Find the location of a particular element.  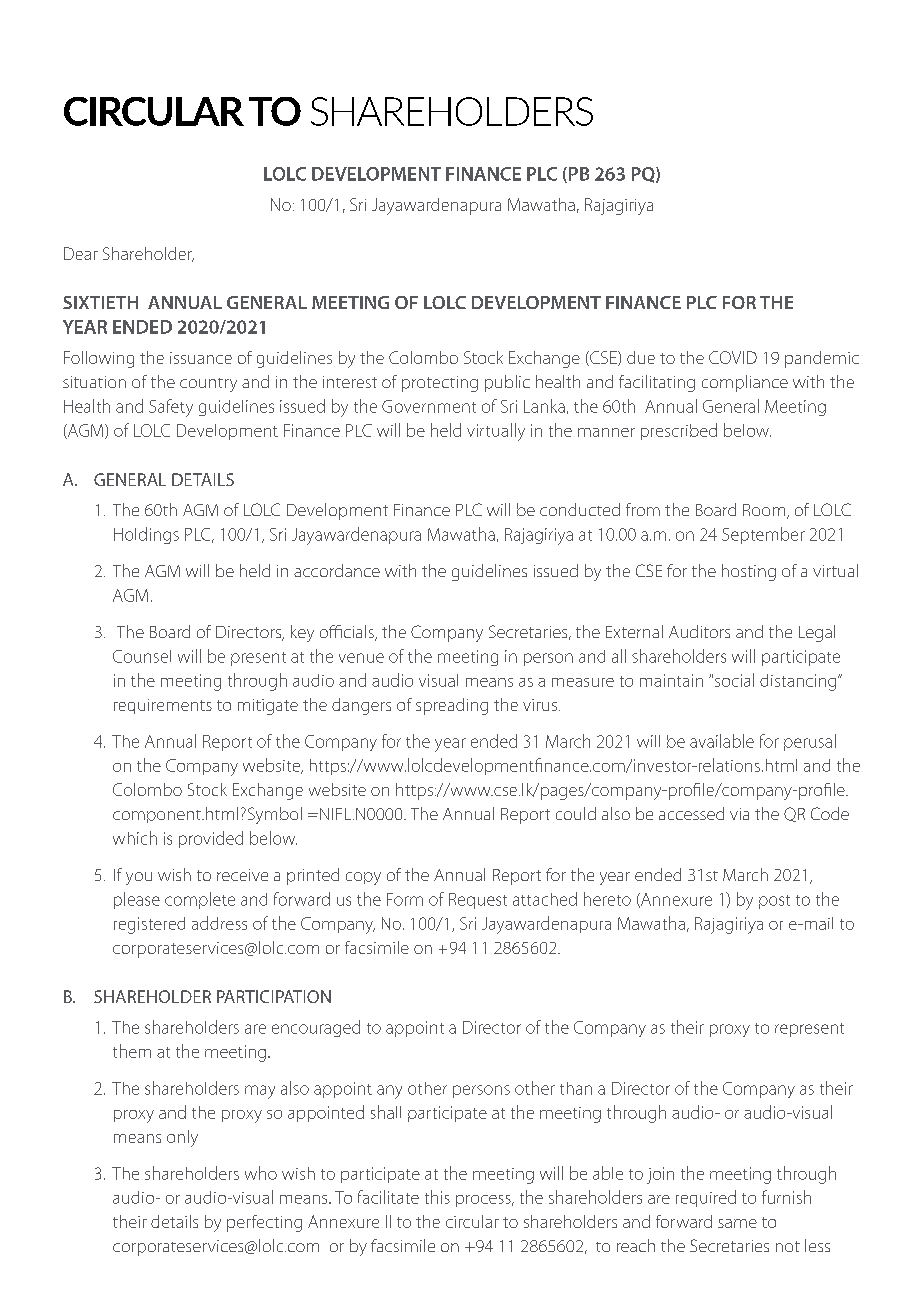

protecting is located at coordinates (440, 384).
